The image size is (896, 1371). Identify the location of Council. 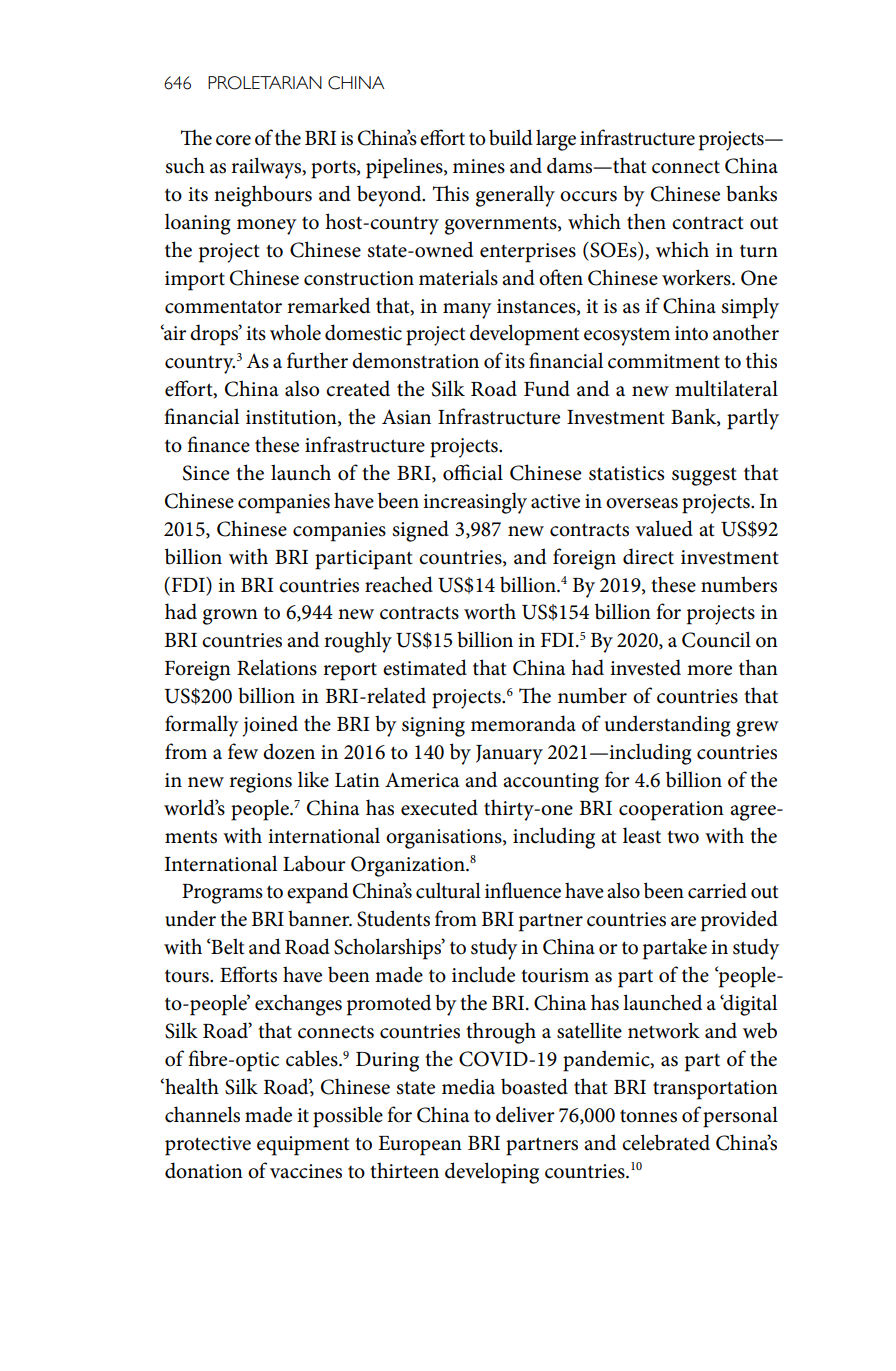
(716, 639).
